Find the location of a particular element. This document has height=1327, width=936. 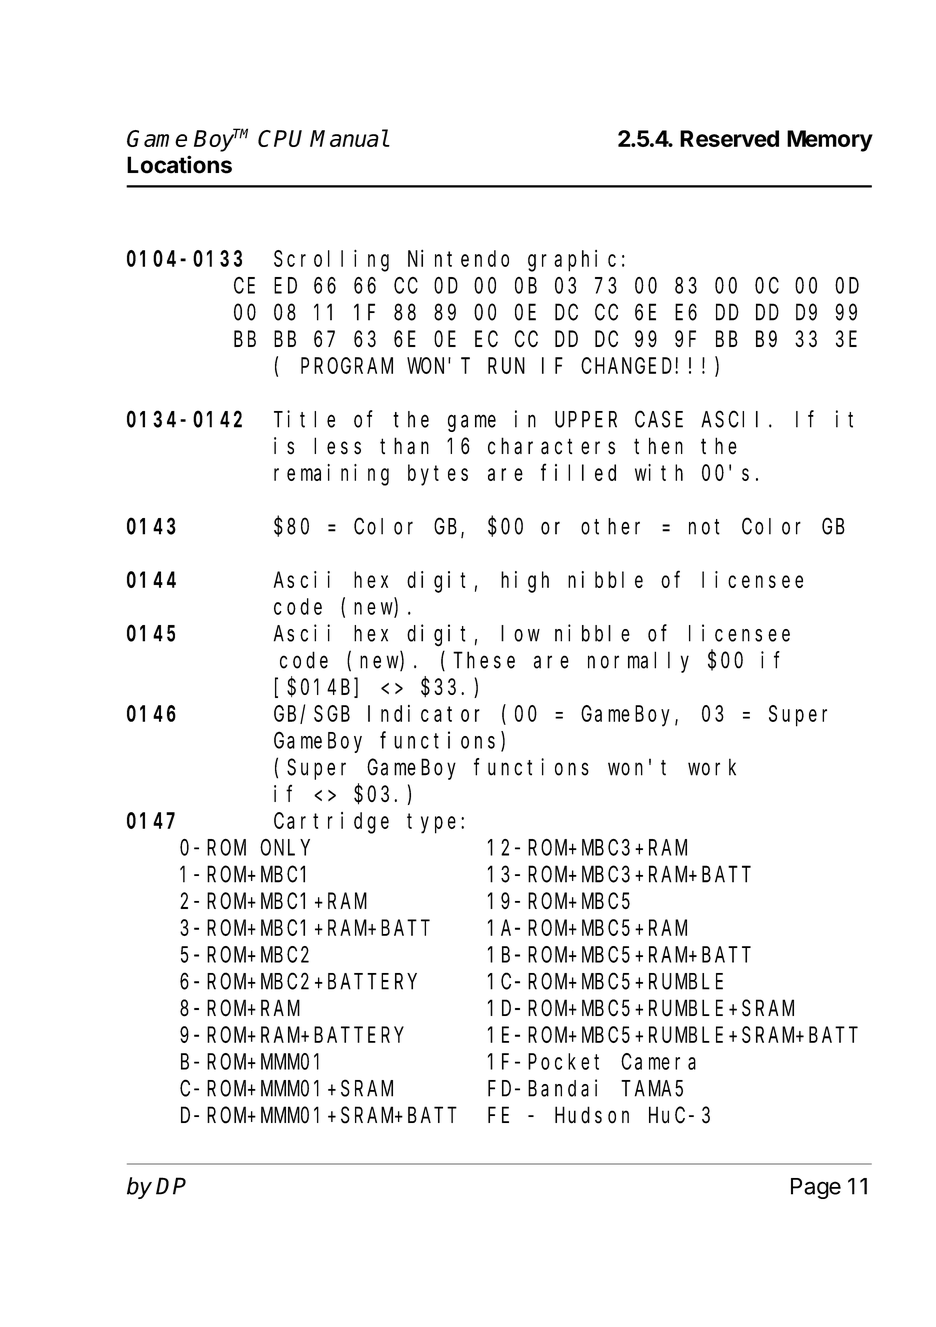

Locations is located at coordinates (179, 164).
